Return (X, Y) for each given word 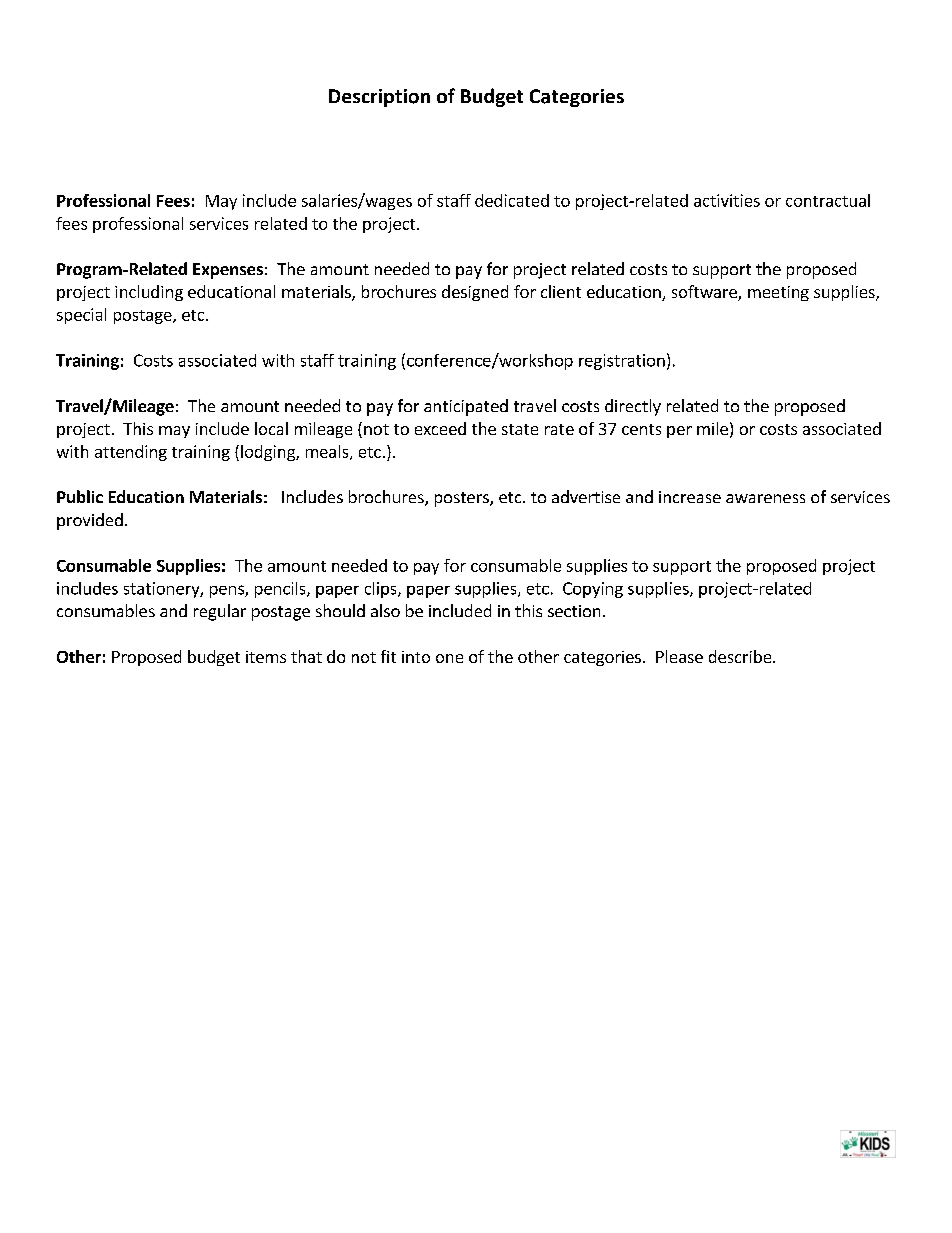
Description (379, 98)
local (271, 428)
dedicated (512, 200)
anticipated (466, 407)
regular (220, 612)
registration (622, 362)
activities (727, 200)
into (416, 657)
